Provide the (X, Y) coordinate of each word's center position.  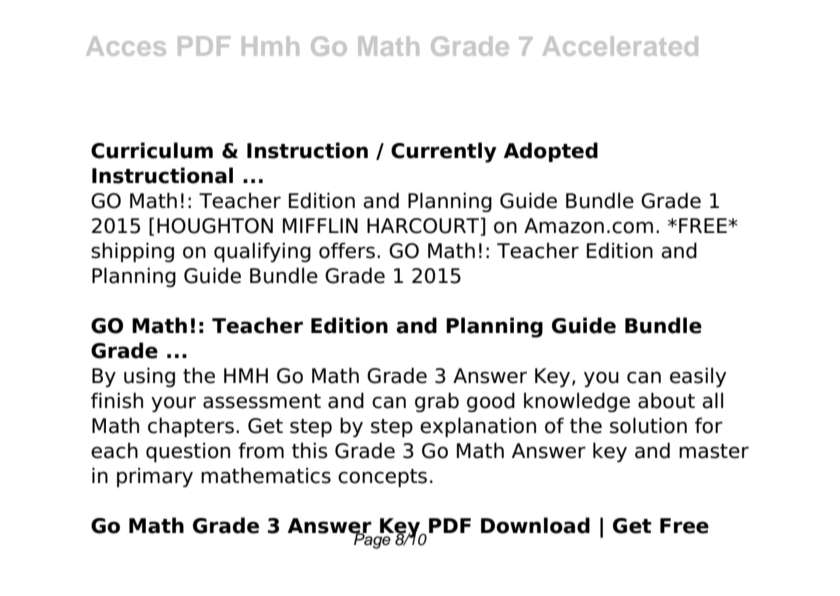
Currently (444, 152)
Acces (126, 46)
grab (437, 402)
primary (155, 477)
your (173, 404)
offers (347, 250)
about (666, 400)
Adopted (551, 152)
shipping (132, 252)
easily (698, 377)
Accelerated (620, 46)
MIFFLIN (320, 225)
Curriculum (152, 150)
